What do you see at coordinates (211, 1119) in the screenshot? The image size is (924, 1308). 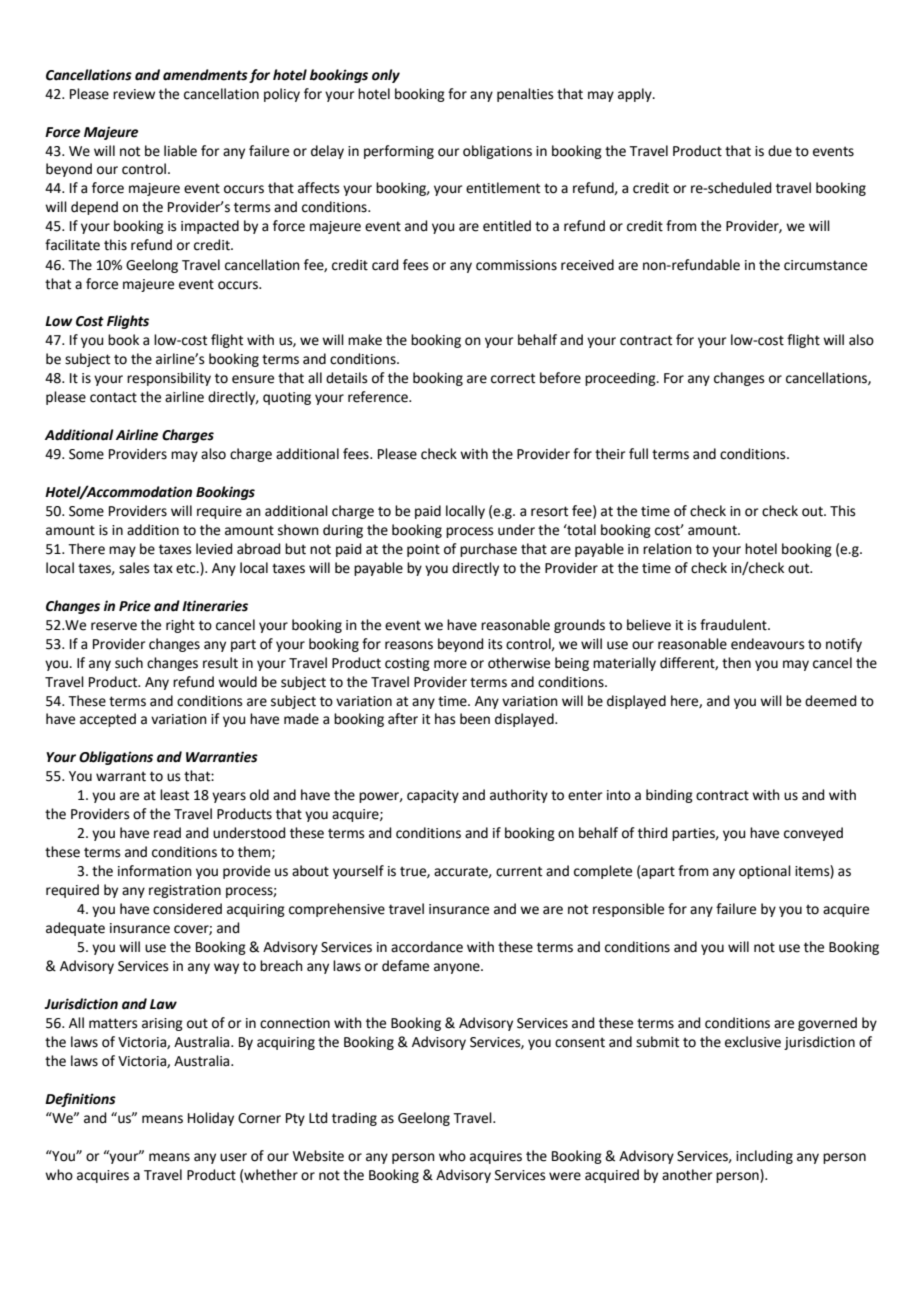 I see `Holiday` at bounding box center [211, 1119].
